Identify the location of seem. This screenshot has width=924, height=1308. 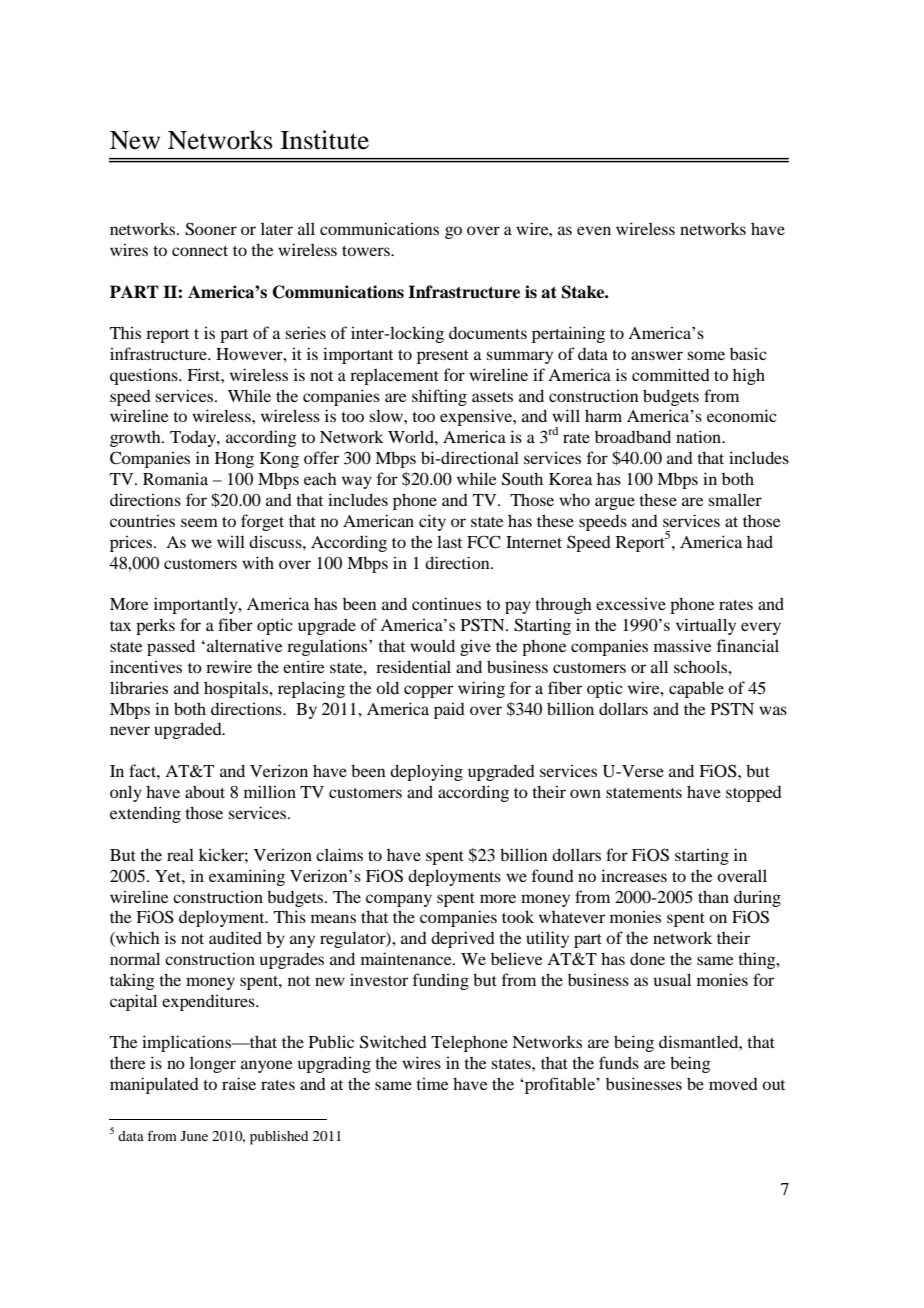
(199, 522).
